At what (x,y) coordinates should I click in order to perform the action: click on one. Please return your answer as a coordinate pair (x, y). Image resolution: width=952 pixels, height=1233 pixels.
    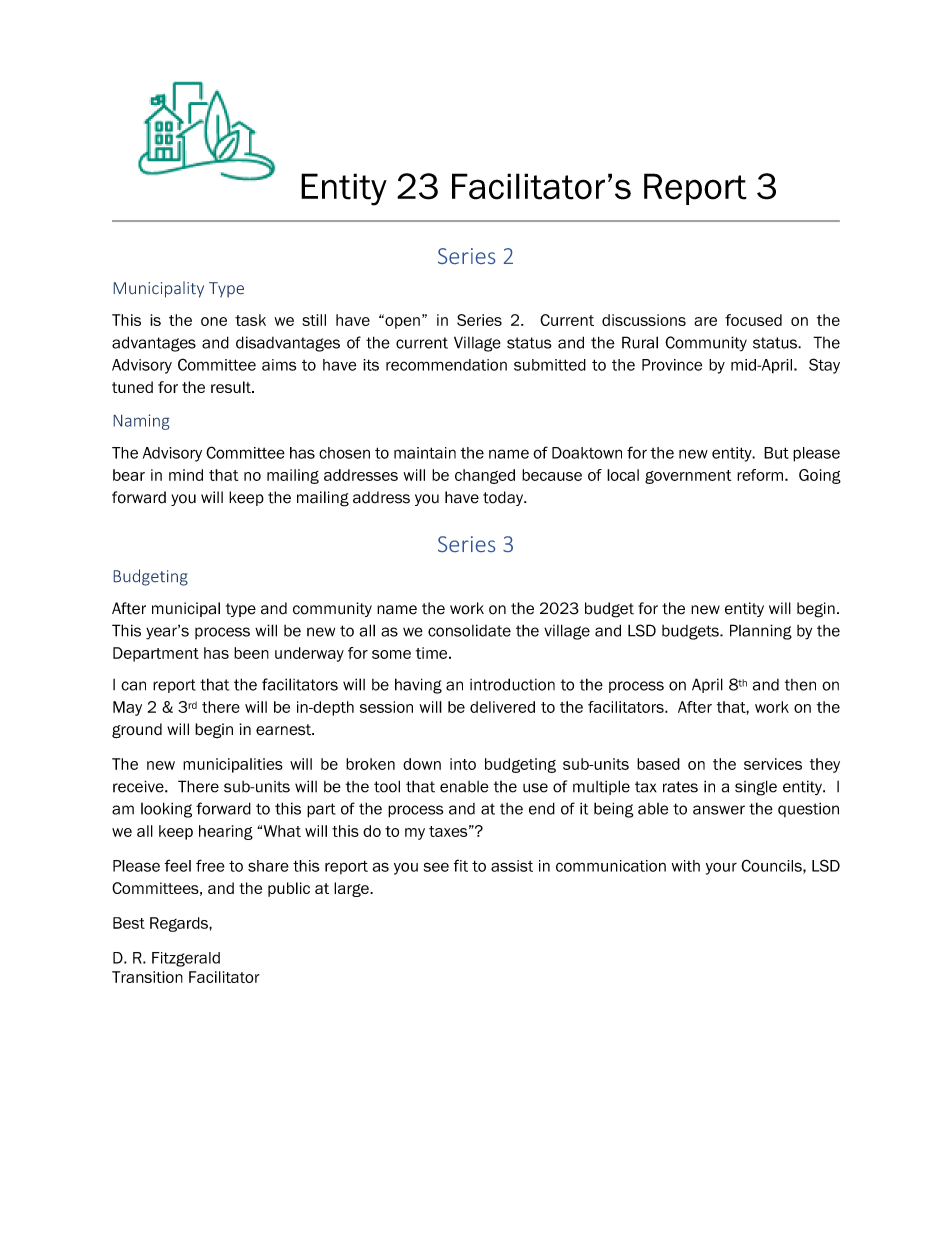
    Looking at the image, I should click on (214, 321).
